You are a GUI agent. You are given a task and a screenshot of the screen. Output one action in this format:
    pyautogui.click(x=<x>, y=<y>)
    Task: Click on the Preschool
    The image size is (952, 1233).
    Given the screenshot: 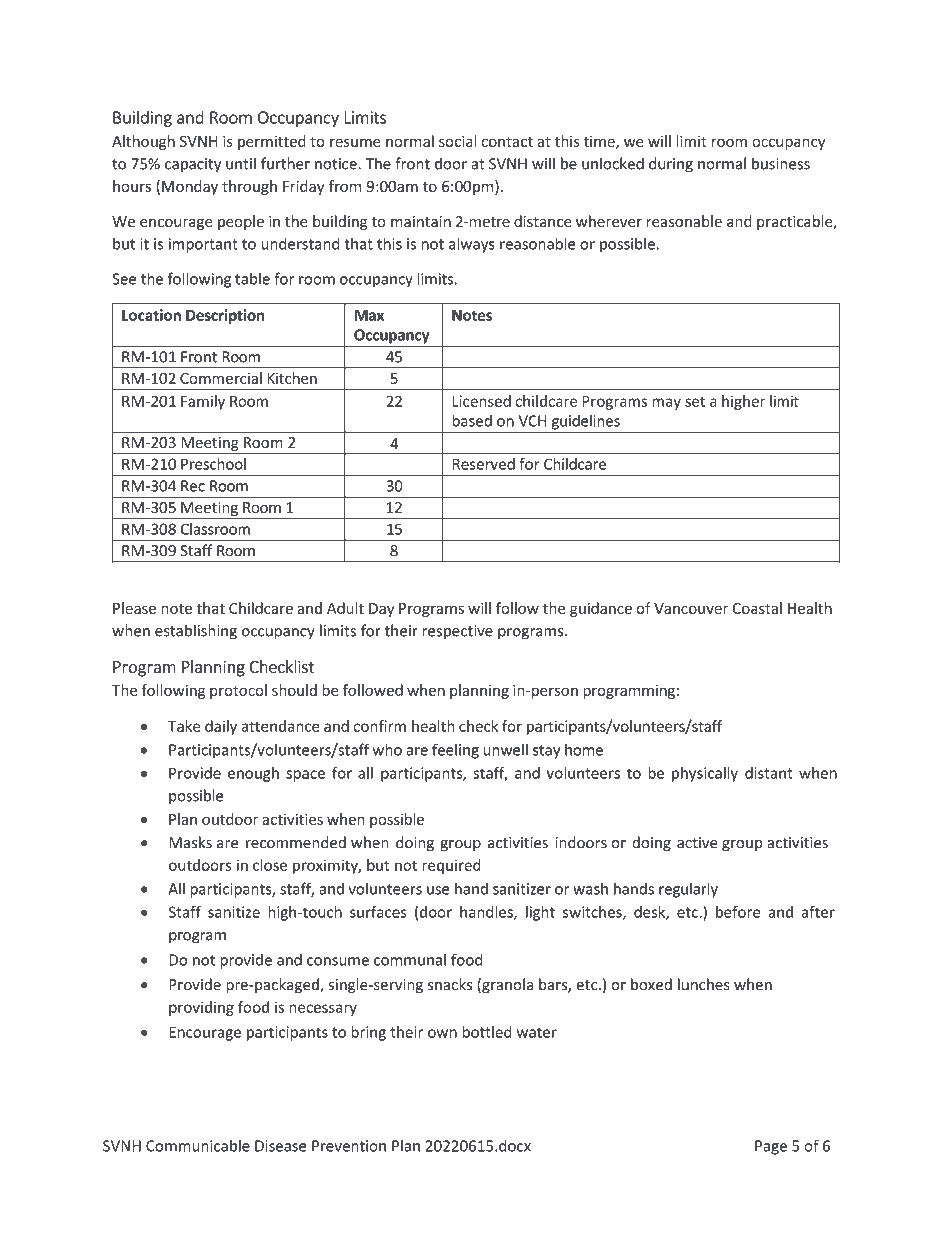 What is the action you would take?
    pyautogui.click(x=213, y=464)
